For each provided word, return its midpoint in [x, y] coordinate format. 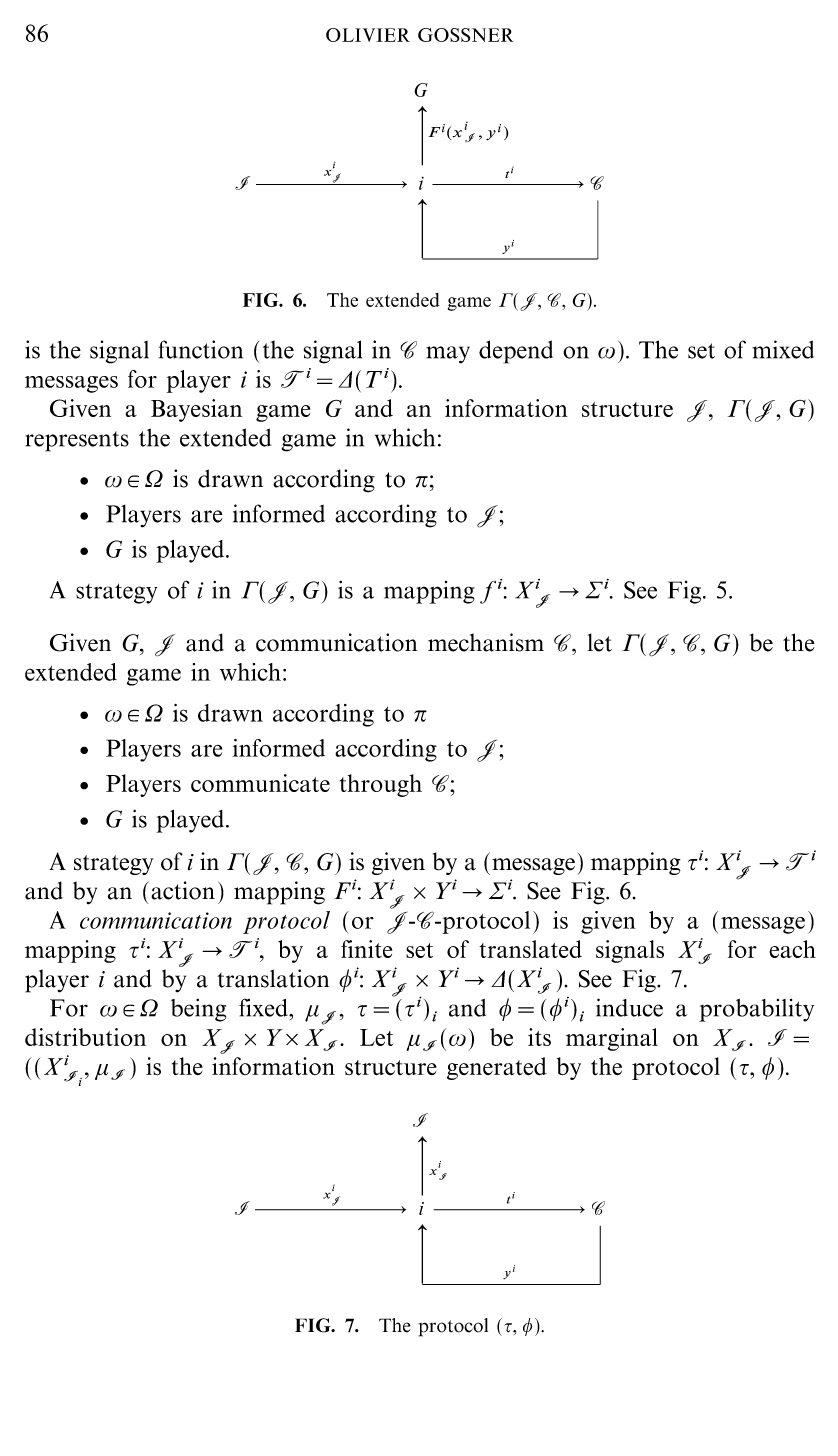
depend [516, 352]
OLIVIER [368, 35]
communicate [260, 783]
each [792, 949]
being [198, 1010]
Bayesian [196, 410]
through [381, 785]
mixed [783, 349]
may [448, 355]
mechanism [486, 642]
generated [497, 1068]
